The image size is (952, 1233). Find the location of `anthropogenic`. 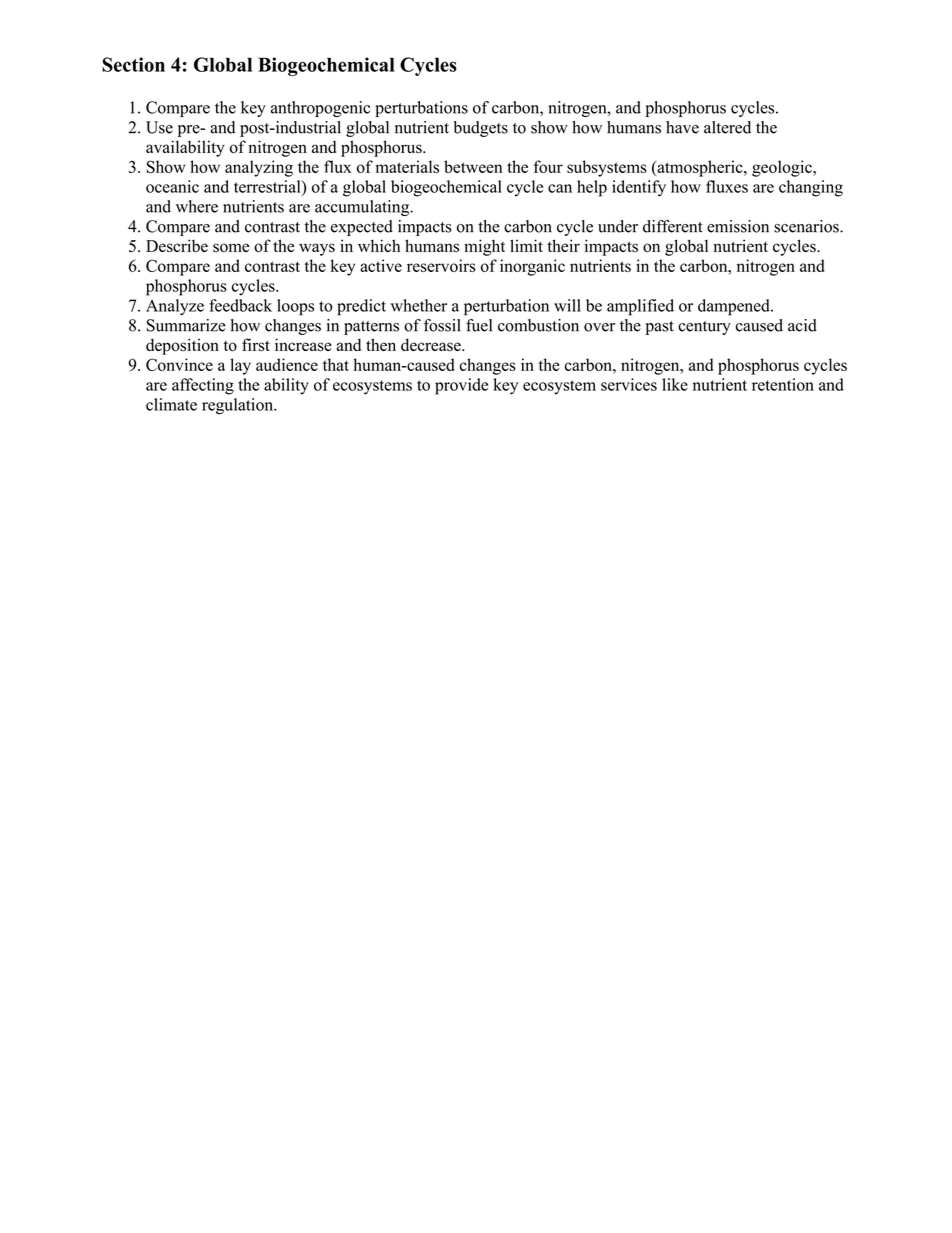

anthropogenic is located at coordinates (320, 109).
